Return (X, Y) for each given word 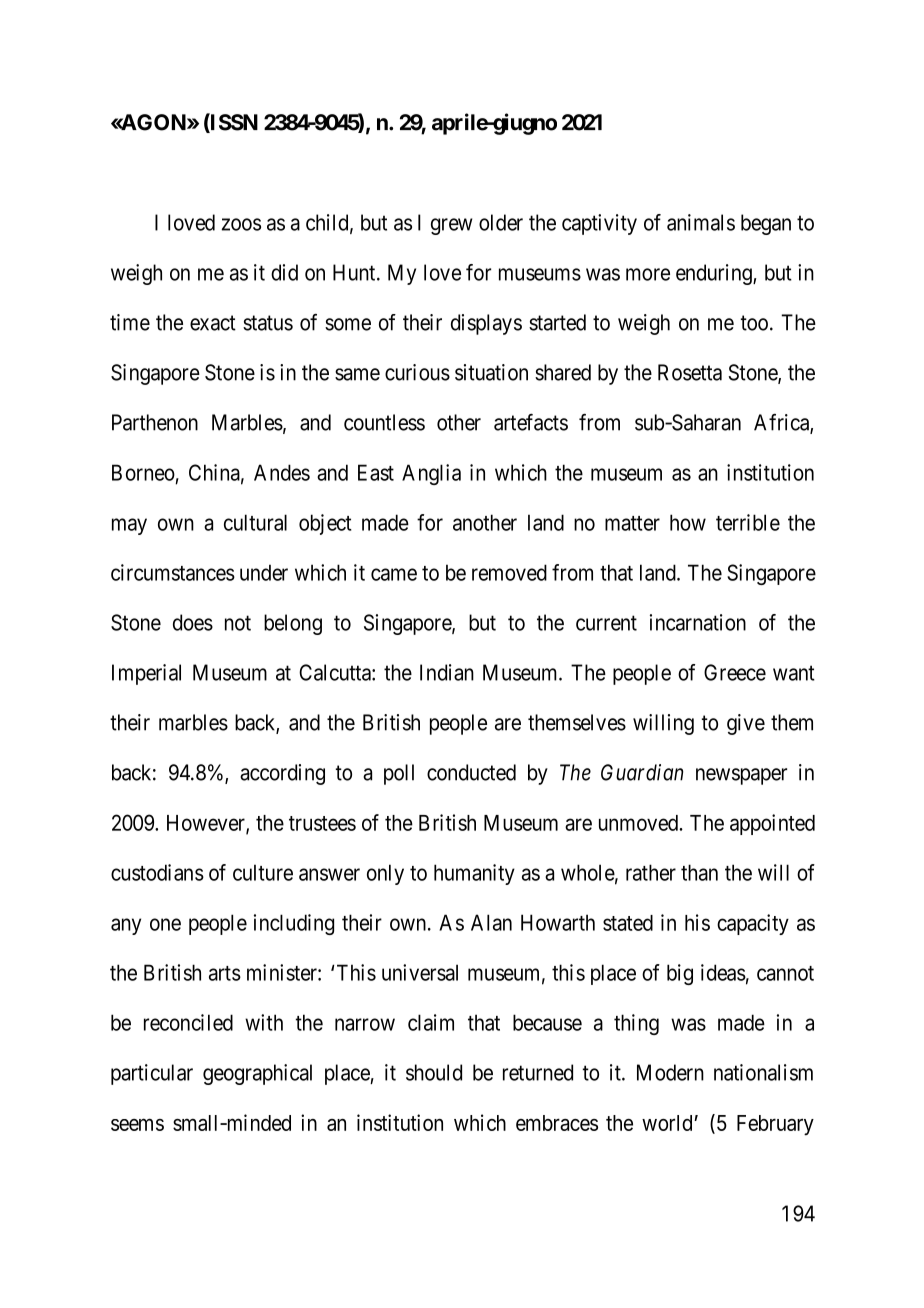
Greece (735, 672)
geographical (257, 1074)
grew (451, 226)
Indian (447, 672)
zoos (241, 224)
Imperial (146, 674)
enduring (715, 274)
